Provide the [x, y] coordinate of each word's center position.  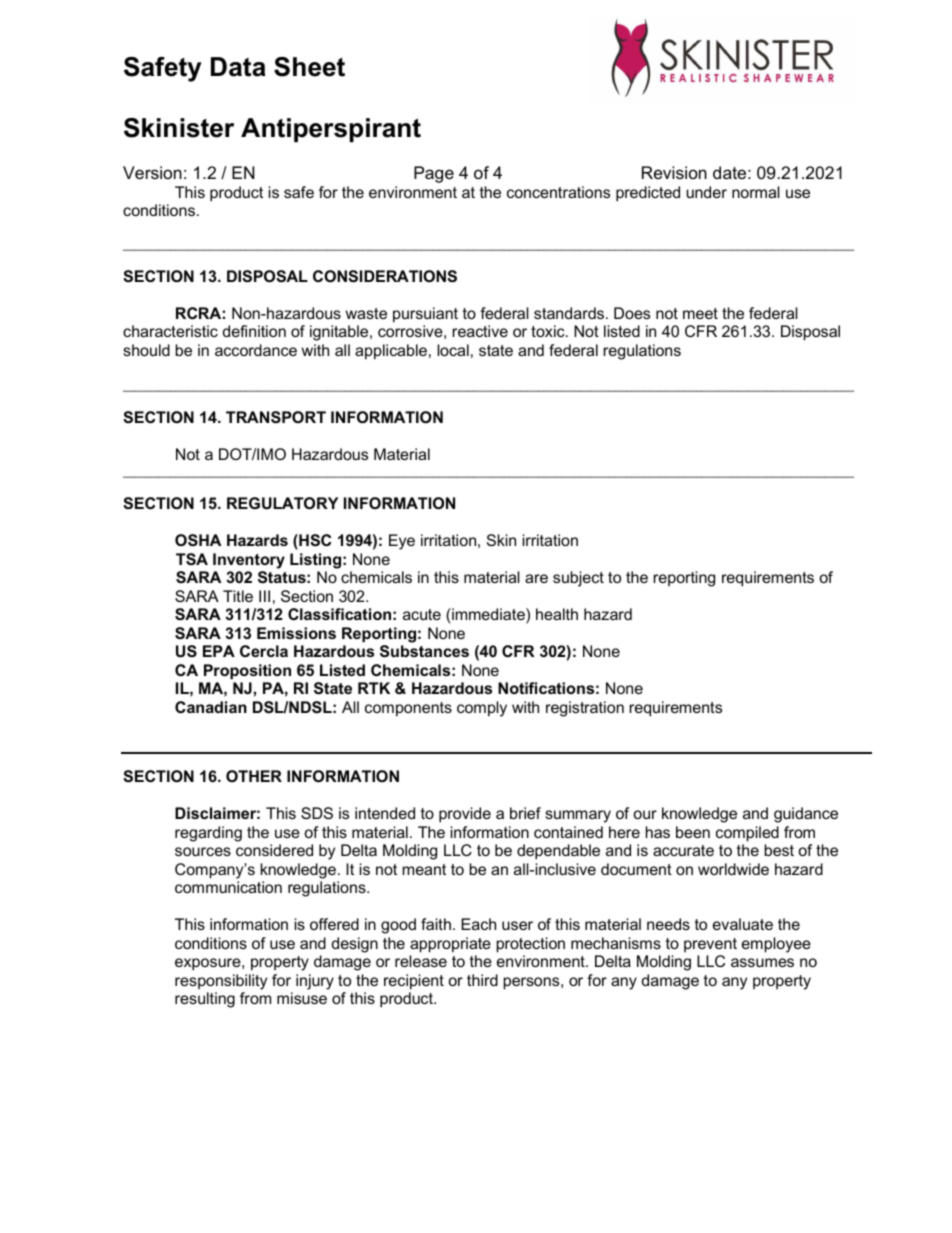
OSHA [198, 540]
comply [482, 709]
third [482, 980]
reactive [480, 331]
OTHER [254, 776]
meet [700, 313]
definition [254, 331]
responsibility [221, 982]
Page [434, 174]
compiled [747, 834]
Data [238, 67]
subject [578, 579]
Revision [674, 172]
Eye [402, 542]
